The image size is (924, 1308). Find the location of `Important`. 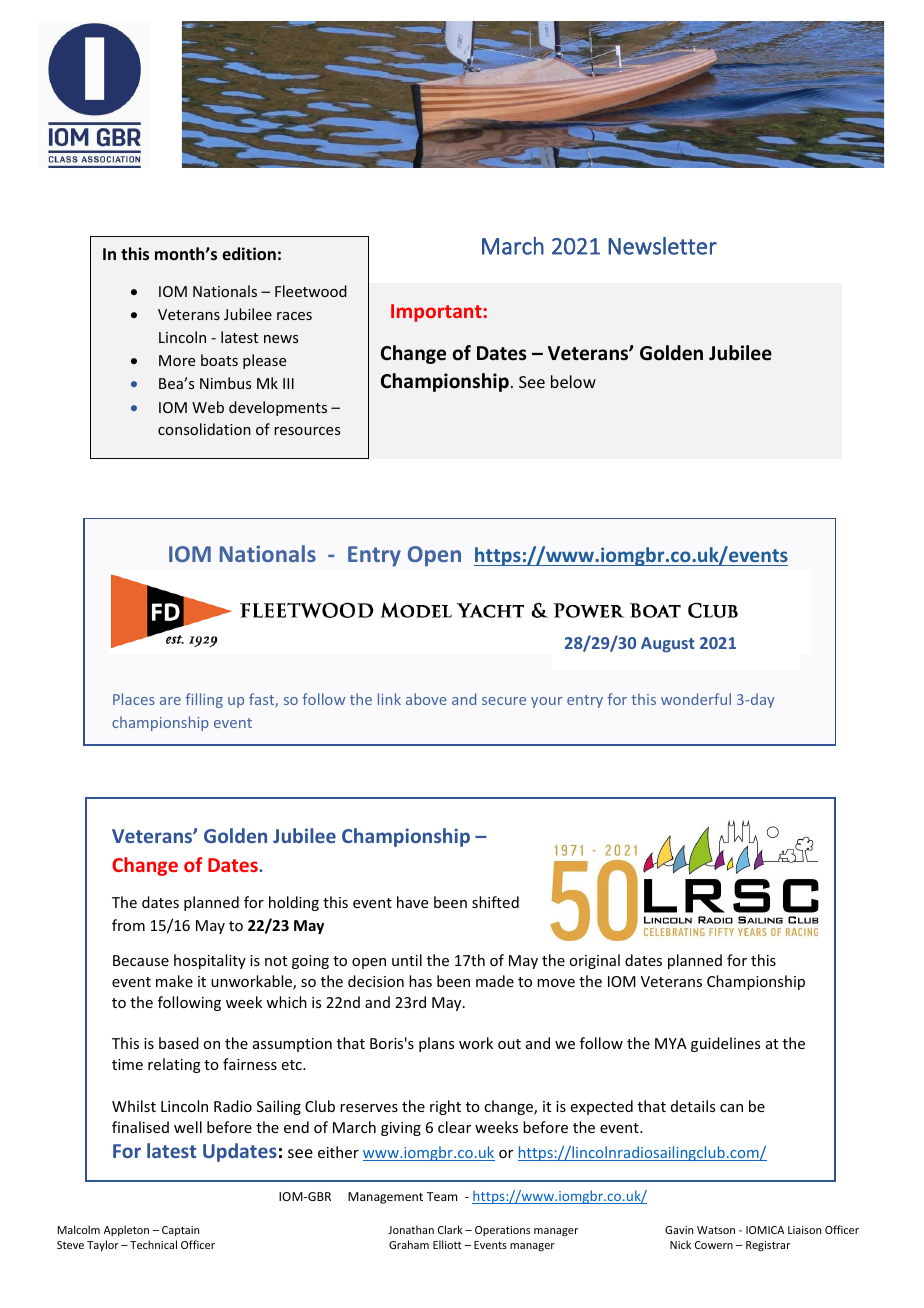

Important is located at coordinates (436, 313).
